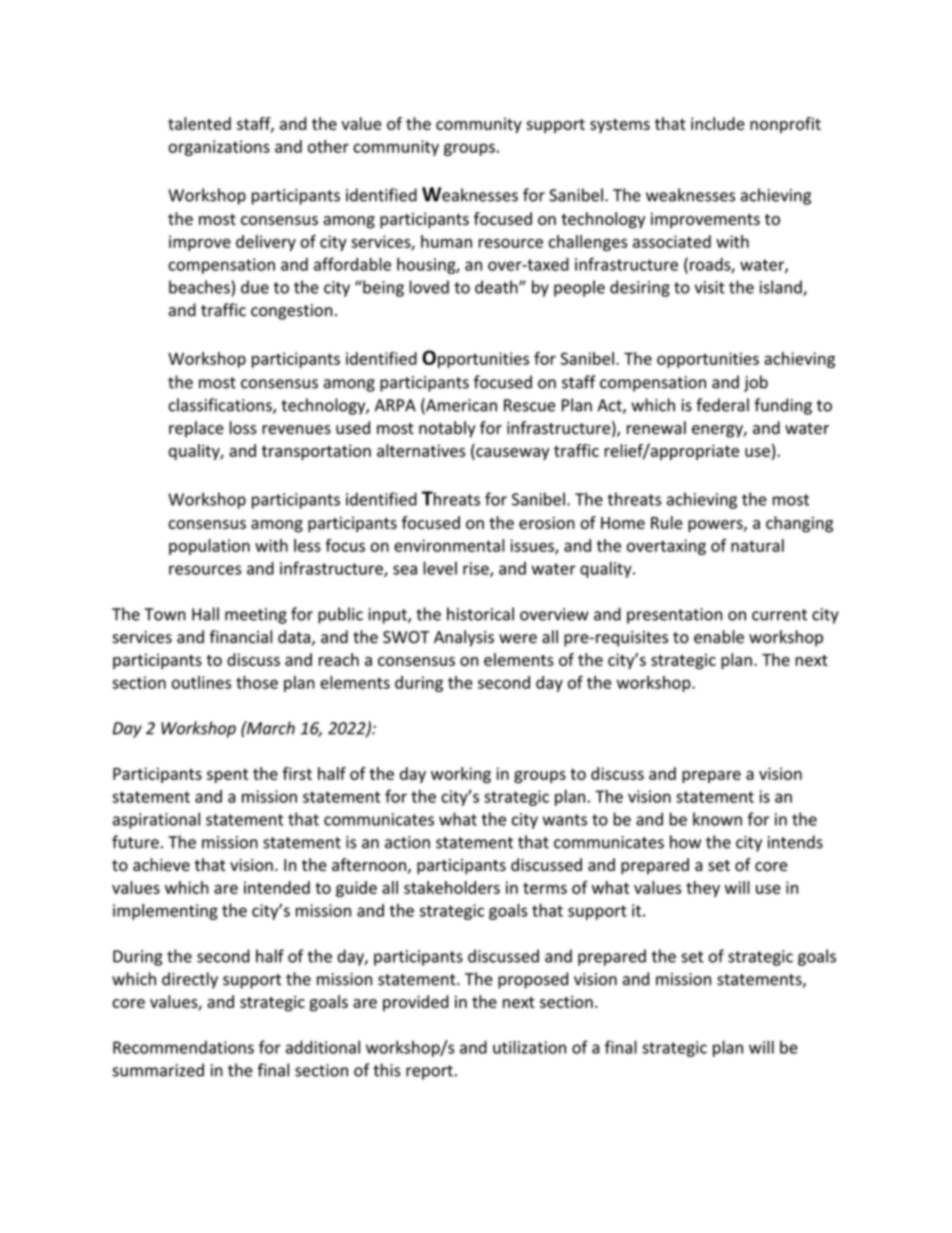 Image resolution: width=952 pixels, height=1233 pixels. I want to click on known, so click(717, 819).
